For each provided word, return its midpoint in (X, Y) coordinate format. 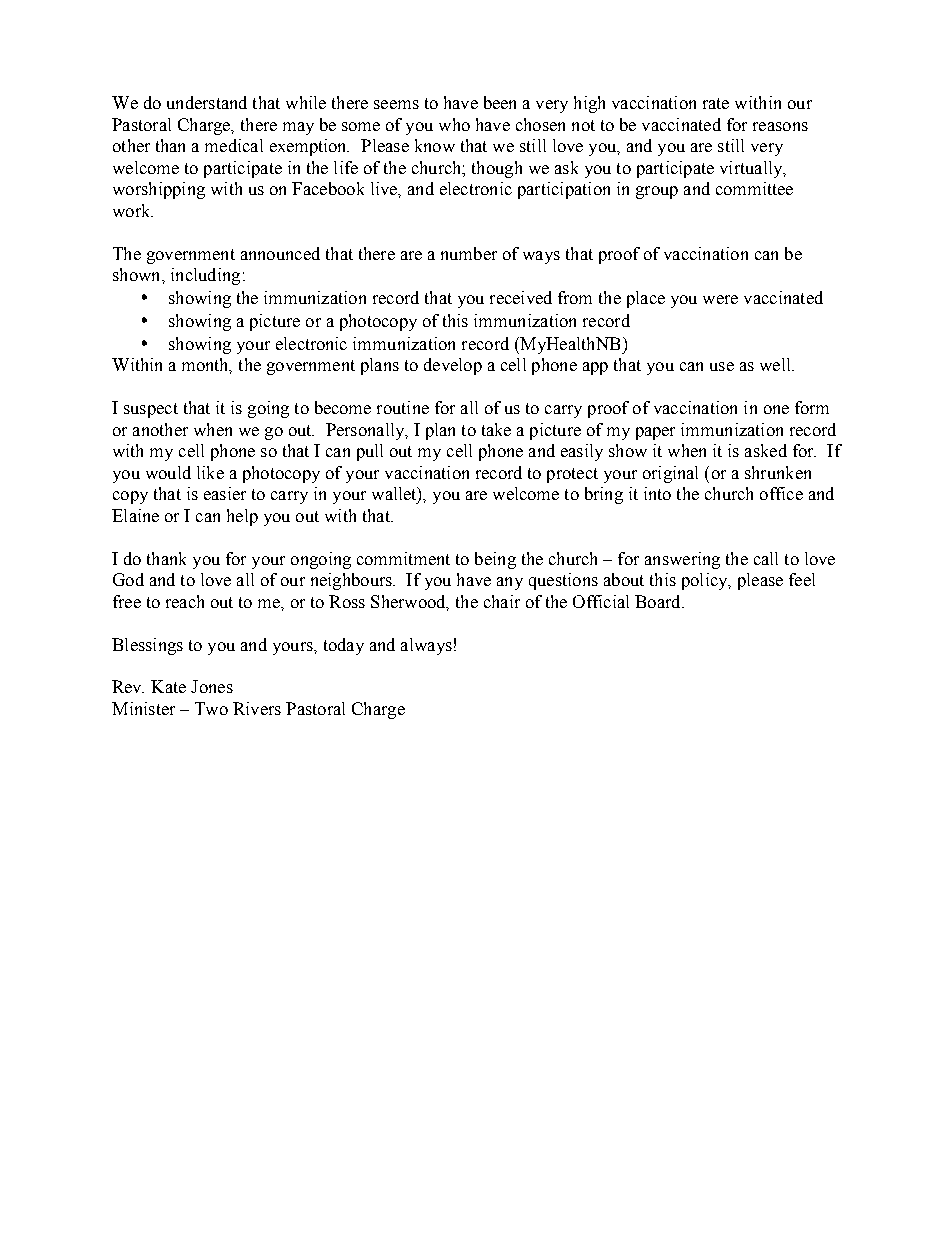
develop (453, 366)
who (454, 124)
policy (706, 581)
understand (207, 102)
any (510, 583)
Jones (212, 686)
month (207, 366)
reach (185, 601)
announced (280, 253)
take (496, 429)
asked (766, 450)
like (210, 472)
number (469, 253)
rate (716, 103)
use (722, 366)
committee (754, 188)
